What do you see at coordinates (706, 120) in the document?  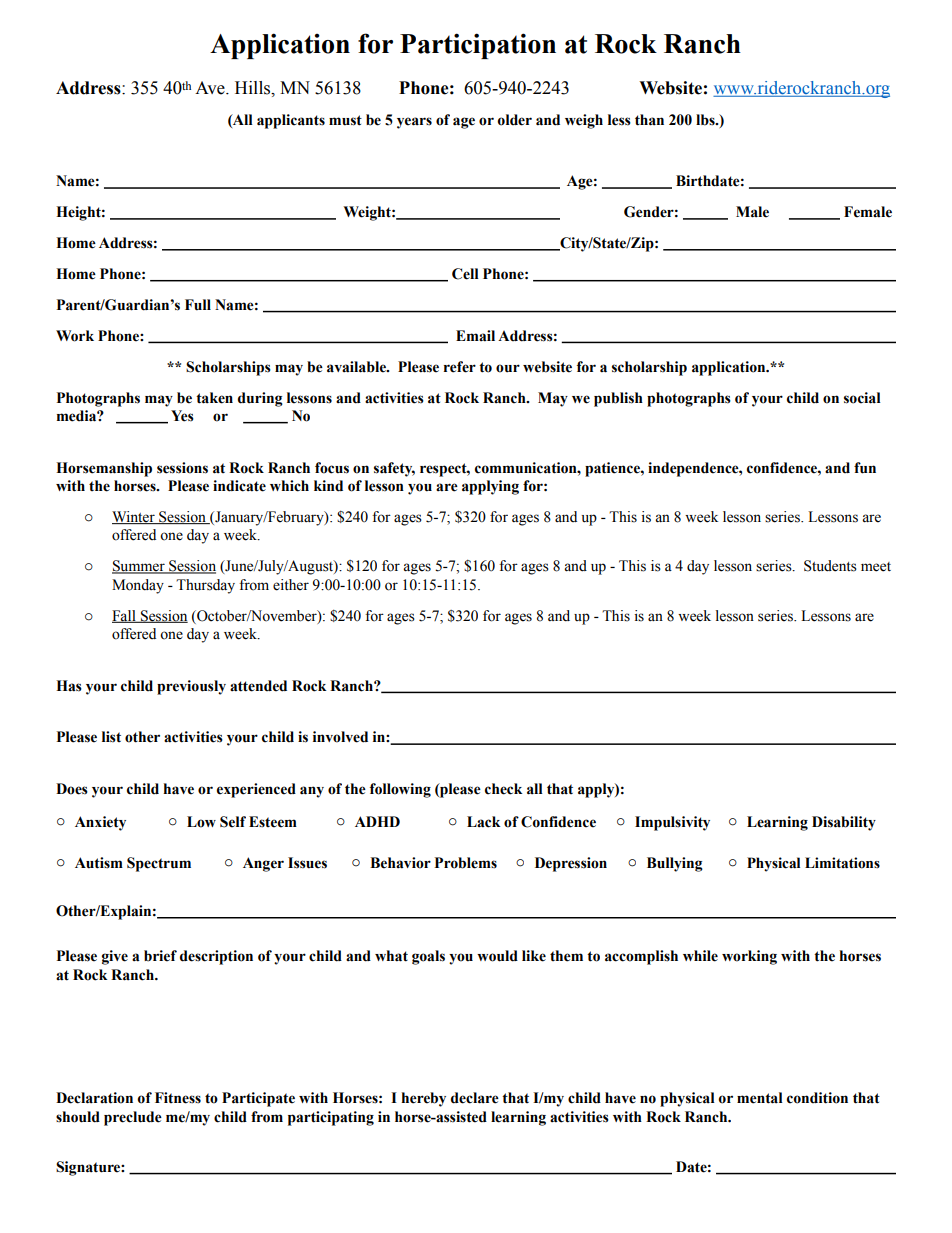 I see `lbs` at bounding box center [706, 120].
